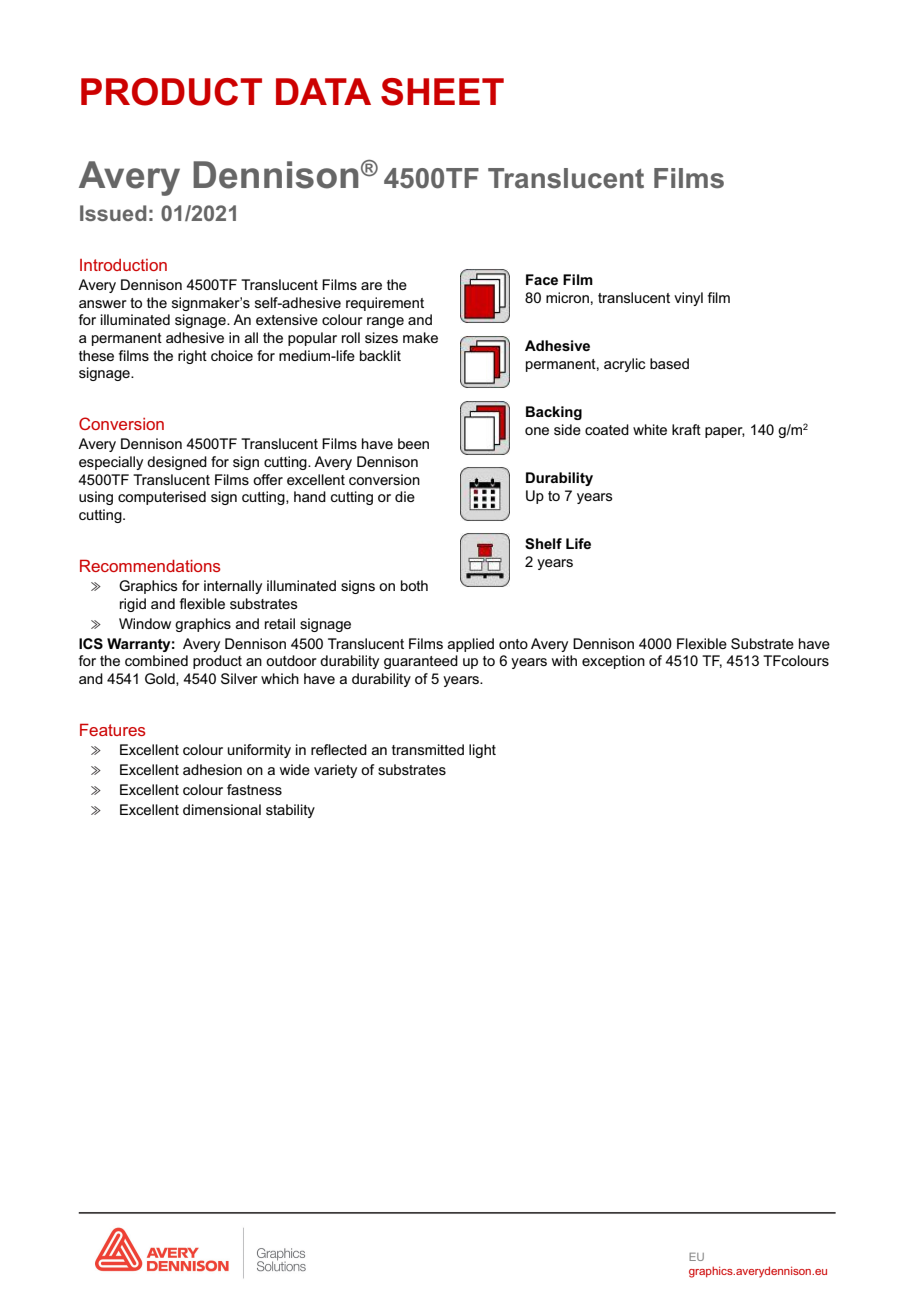 The width and height of the image is (924, 1308). What do you see at coordinates (150, 565) in the image?
I see `Recommendations` at bounding box center [150, 565].
